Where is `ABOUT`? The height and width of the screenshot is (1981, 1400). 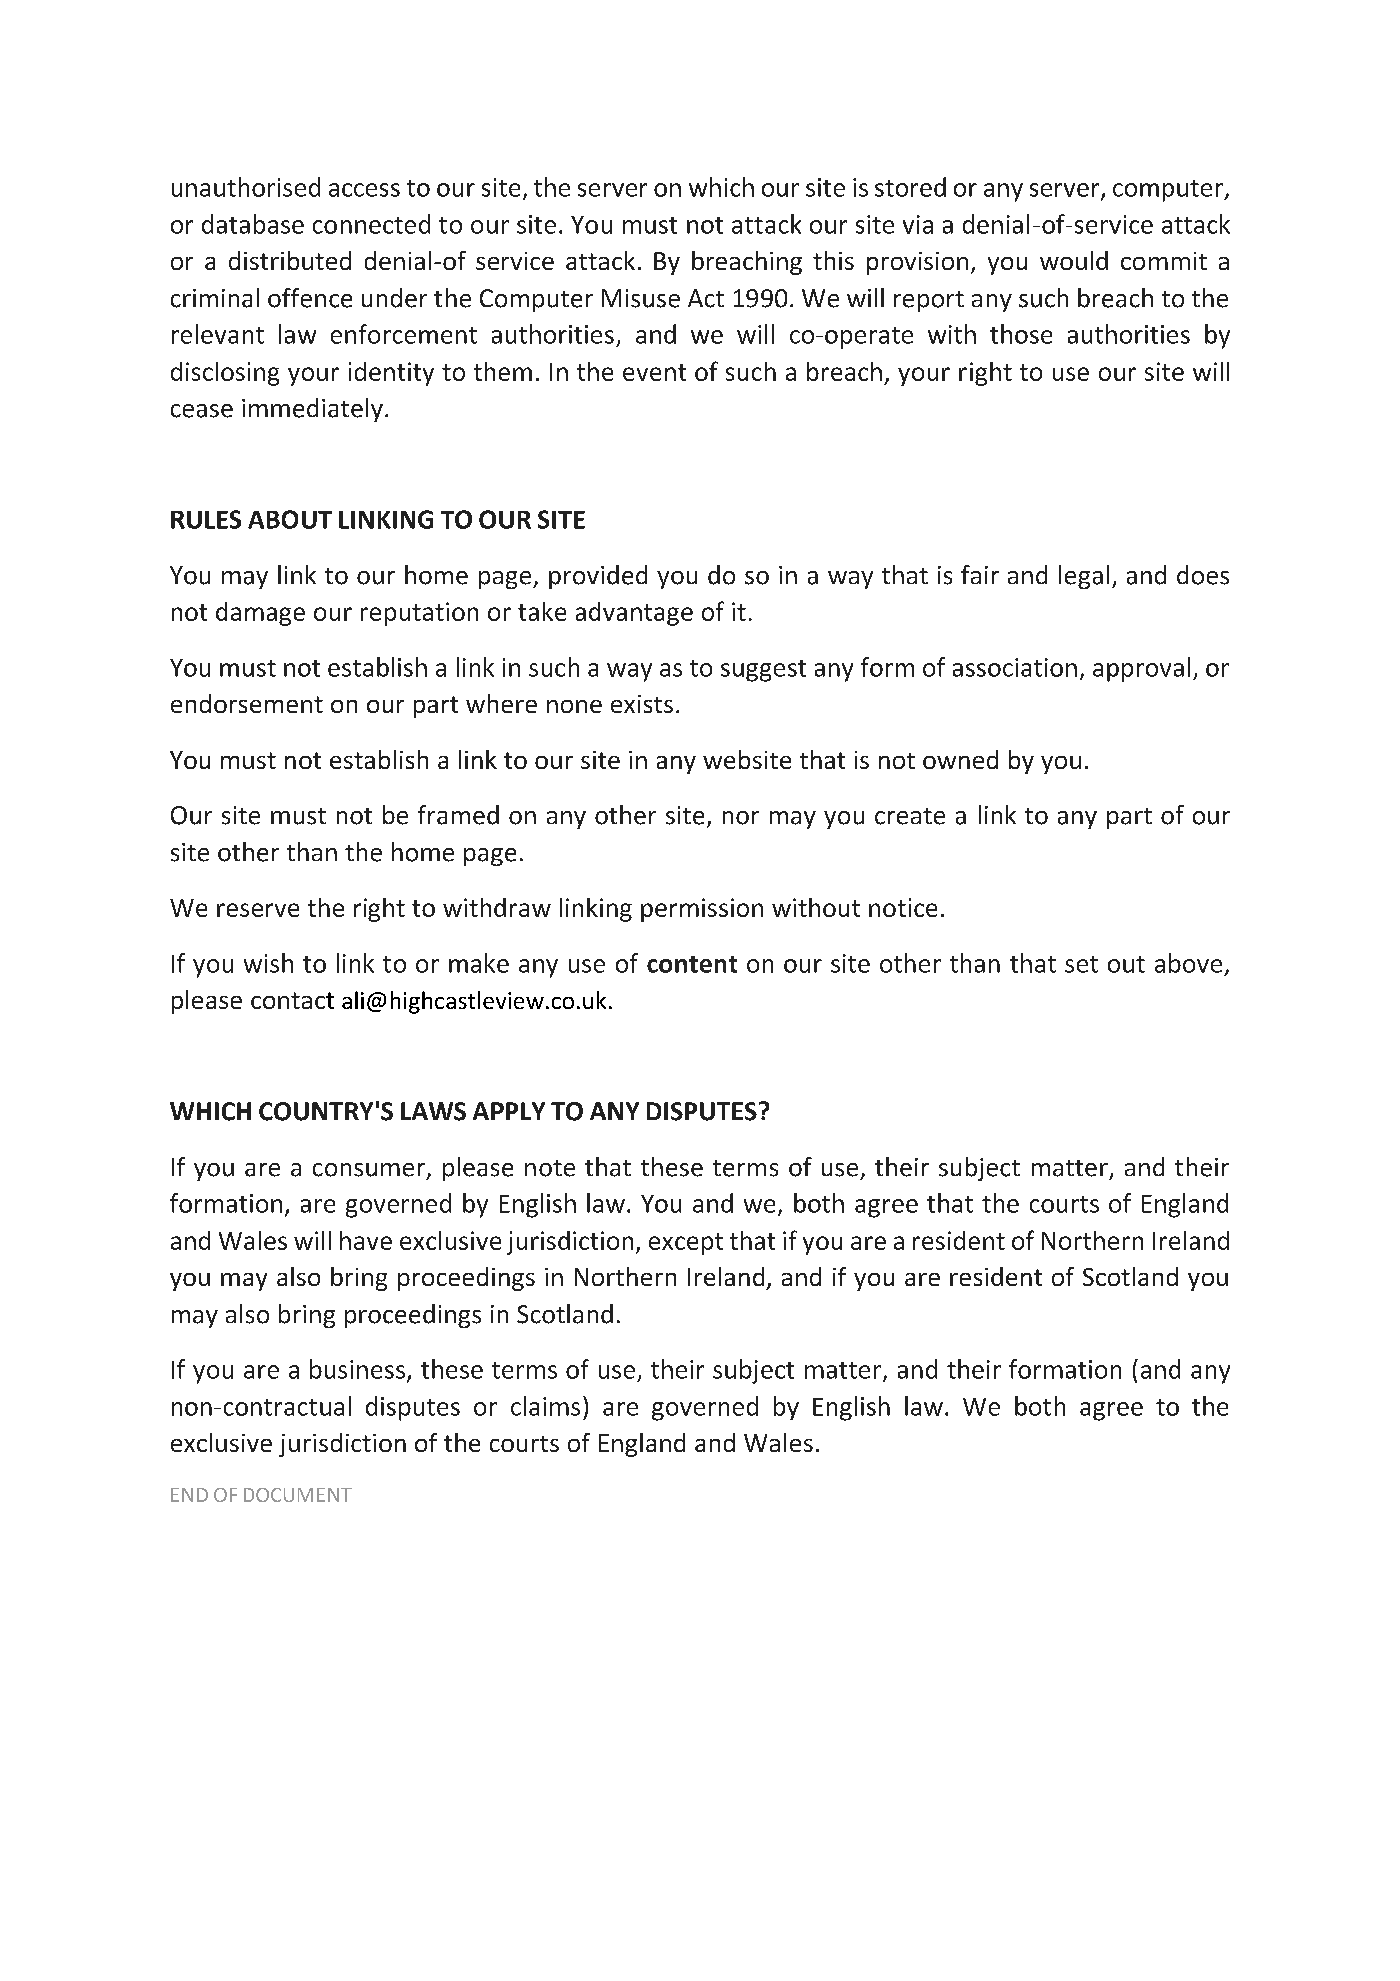 ABOUT is located at coordinates (290, 519).
